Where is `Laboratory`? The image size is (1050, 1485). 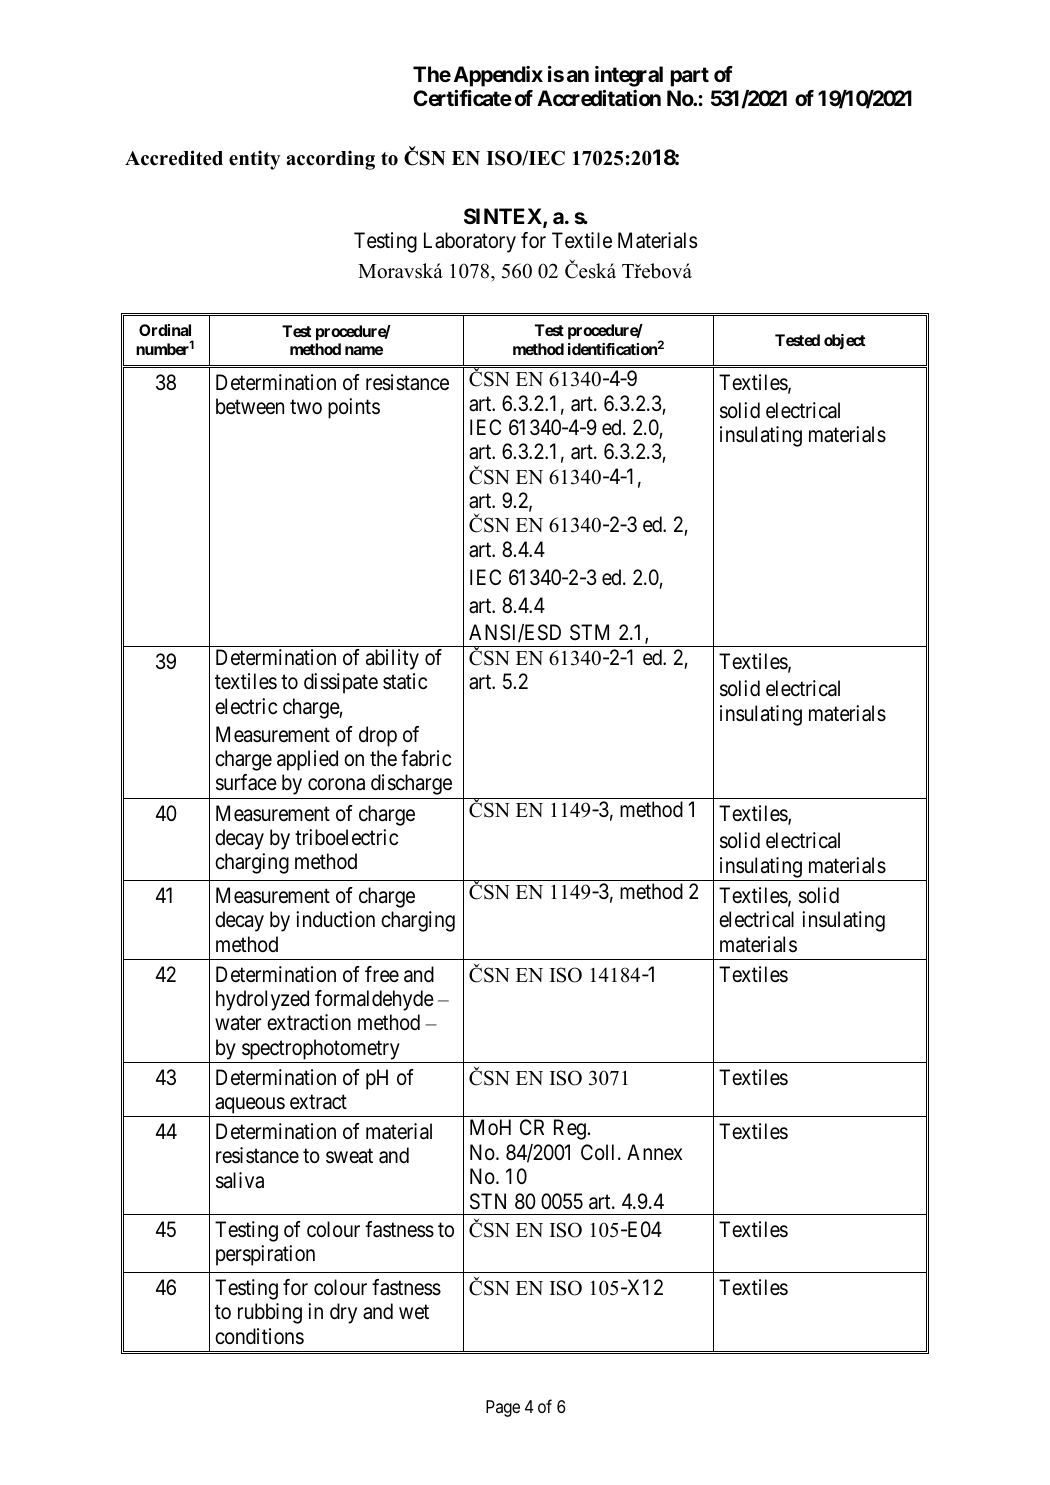
Laboratory is located at coordinates (470, 242).
